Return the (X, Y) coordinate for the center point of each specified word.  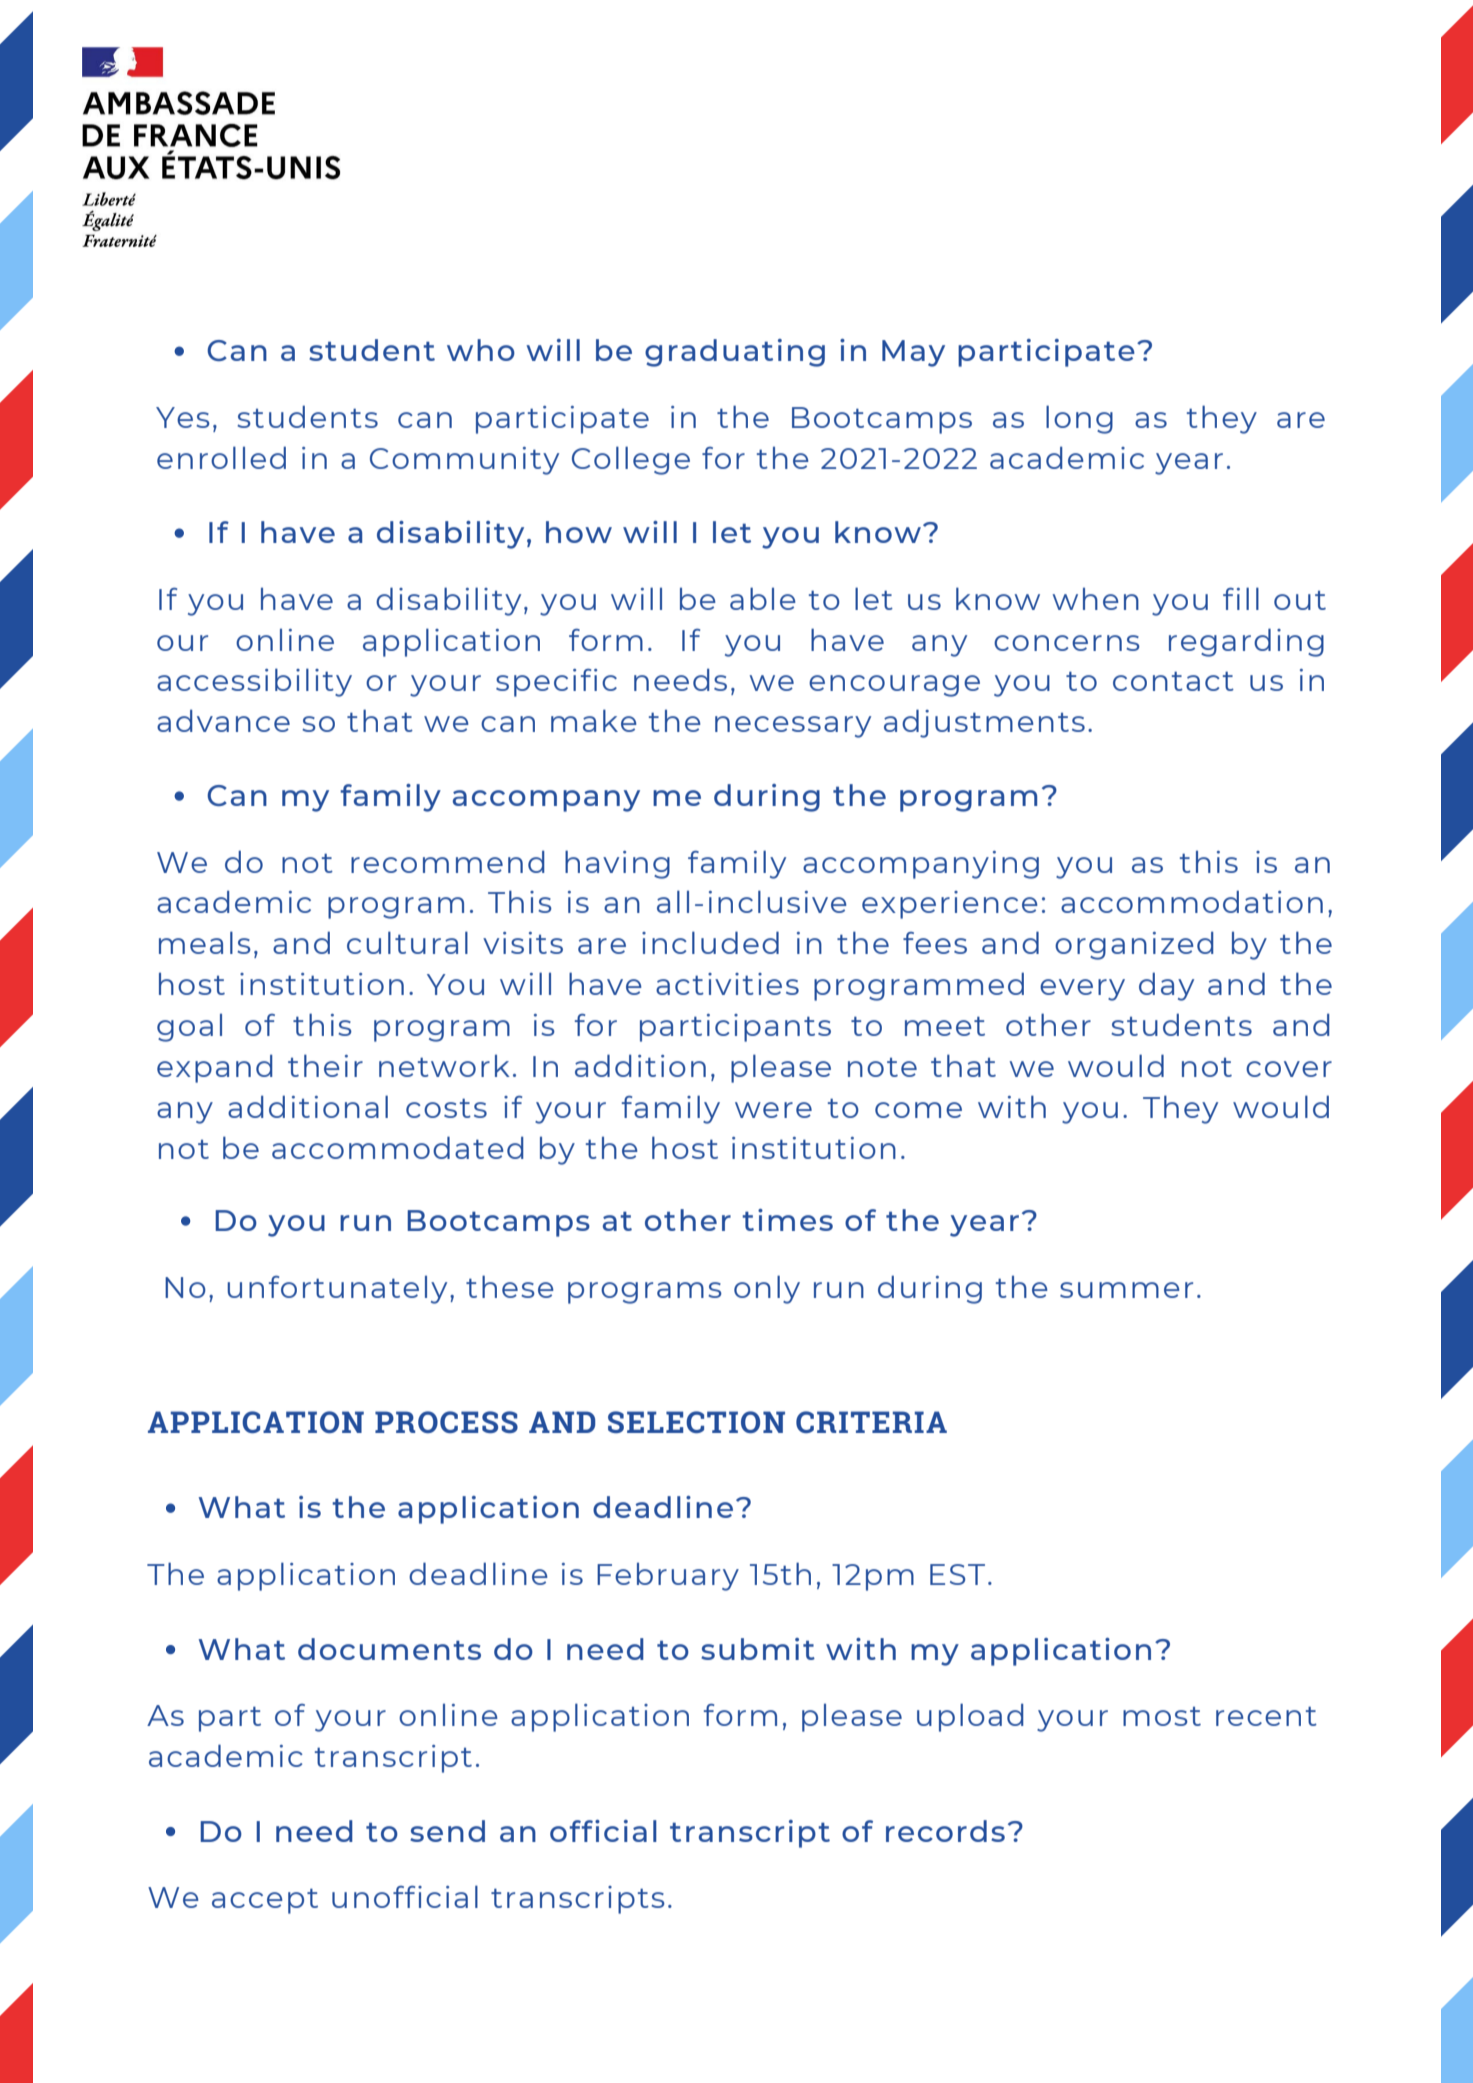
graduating (735, 353)
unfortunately (337, 1290)
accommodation (1192, 901)
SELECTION (696, 1422)
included (710, 942)
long (1079, 419)
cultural (407, 942)
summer (1126, 1290)
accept (265, 1901)
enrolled (221, 457)
